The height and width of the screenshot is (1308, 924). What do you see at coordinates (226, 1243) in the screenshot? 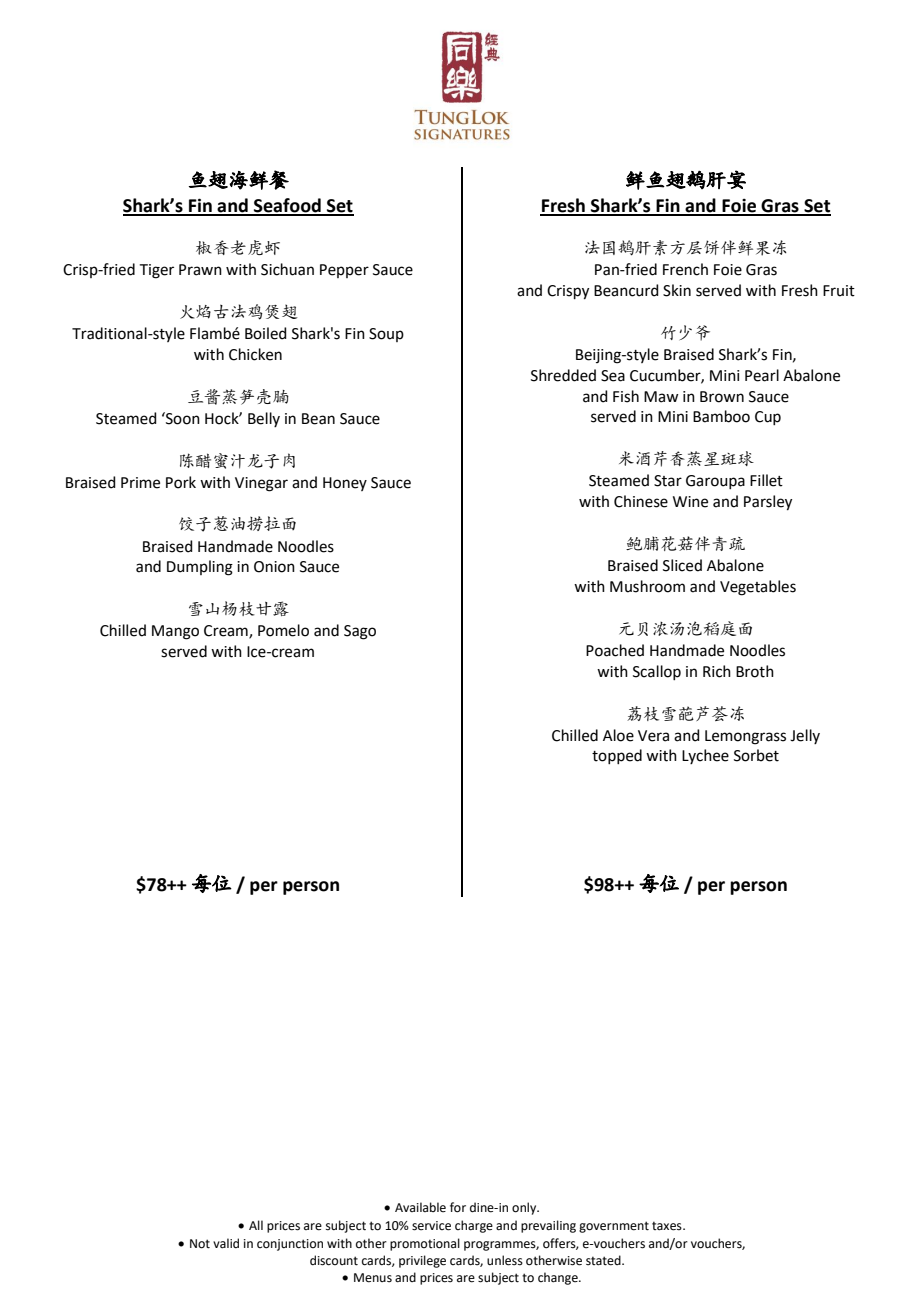
I see `valid` at bounding box center [226, 1243].
